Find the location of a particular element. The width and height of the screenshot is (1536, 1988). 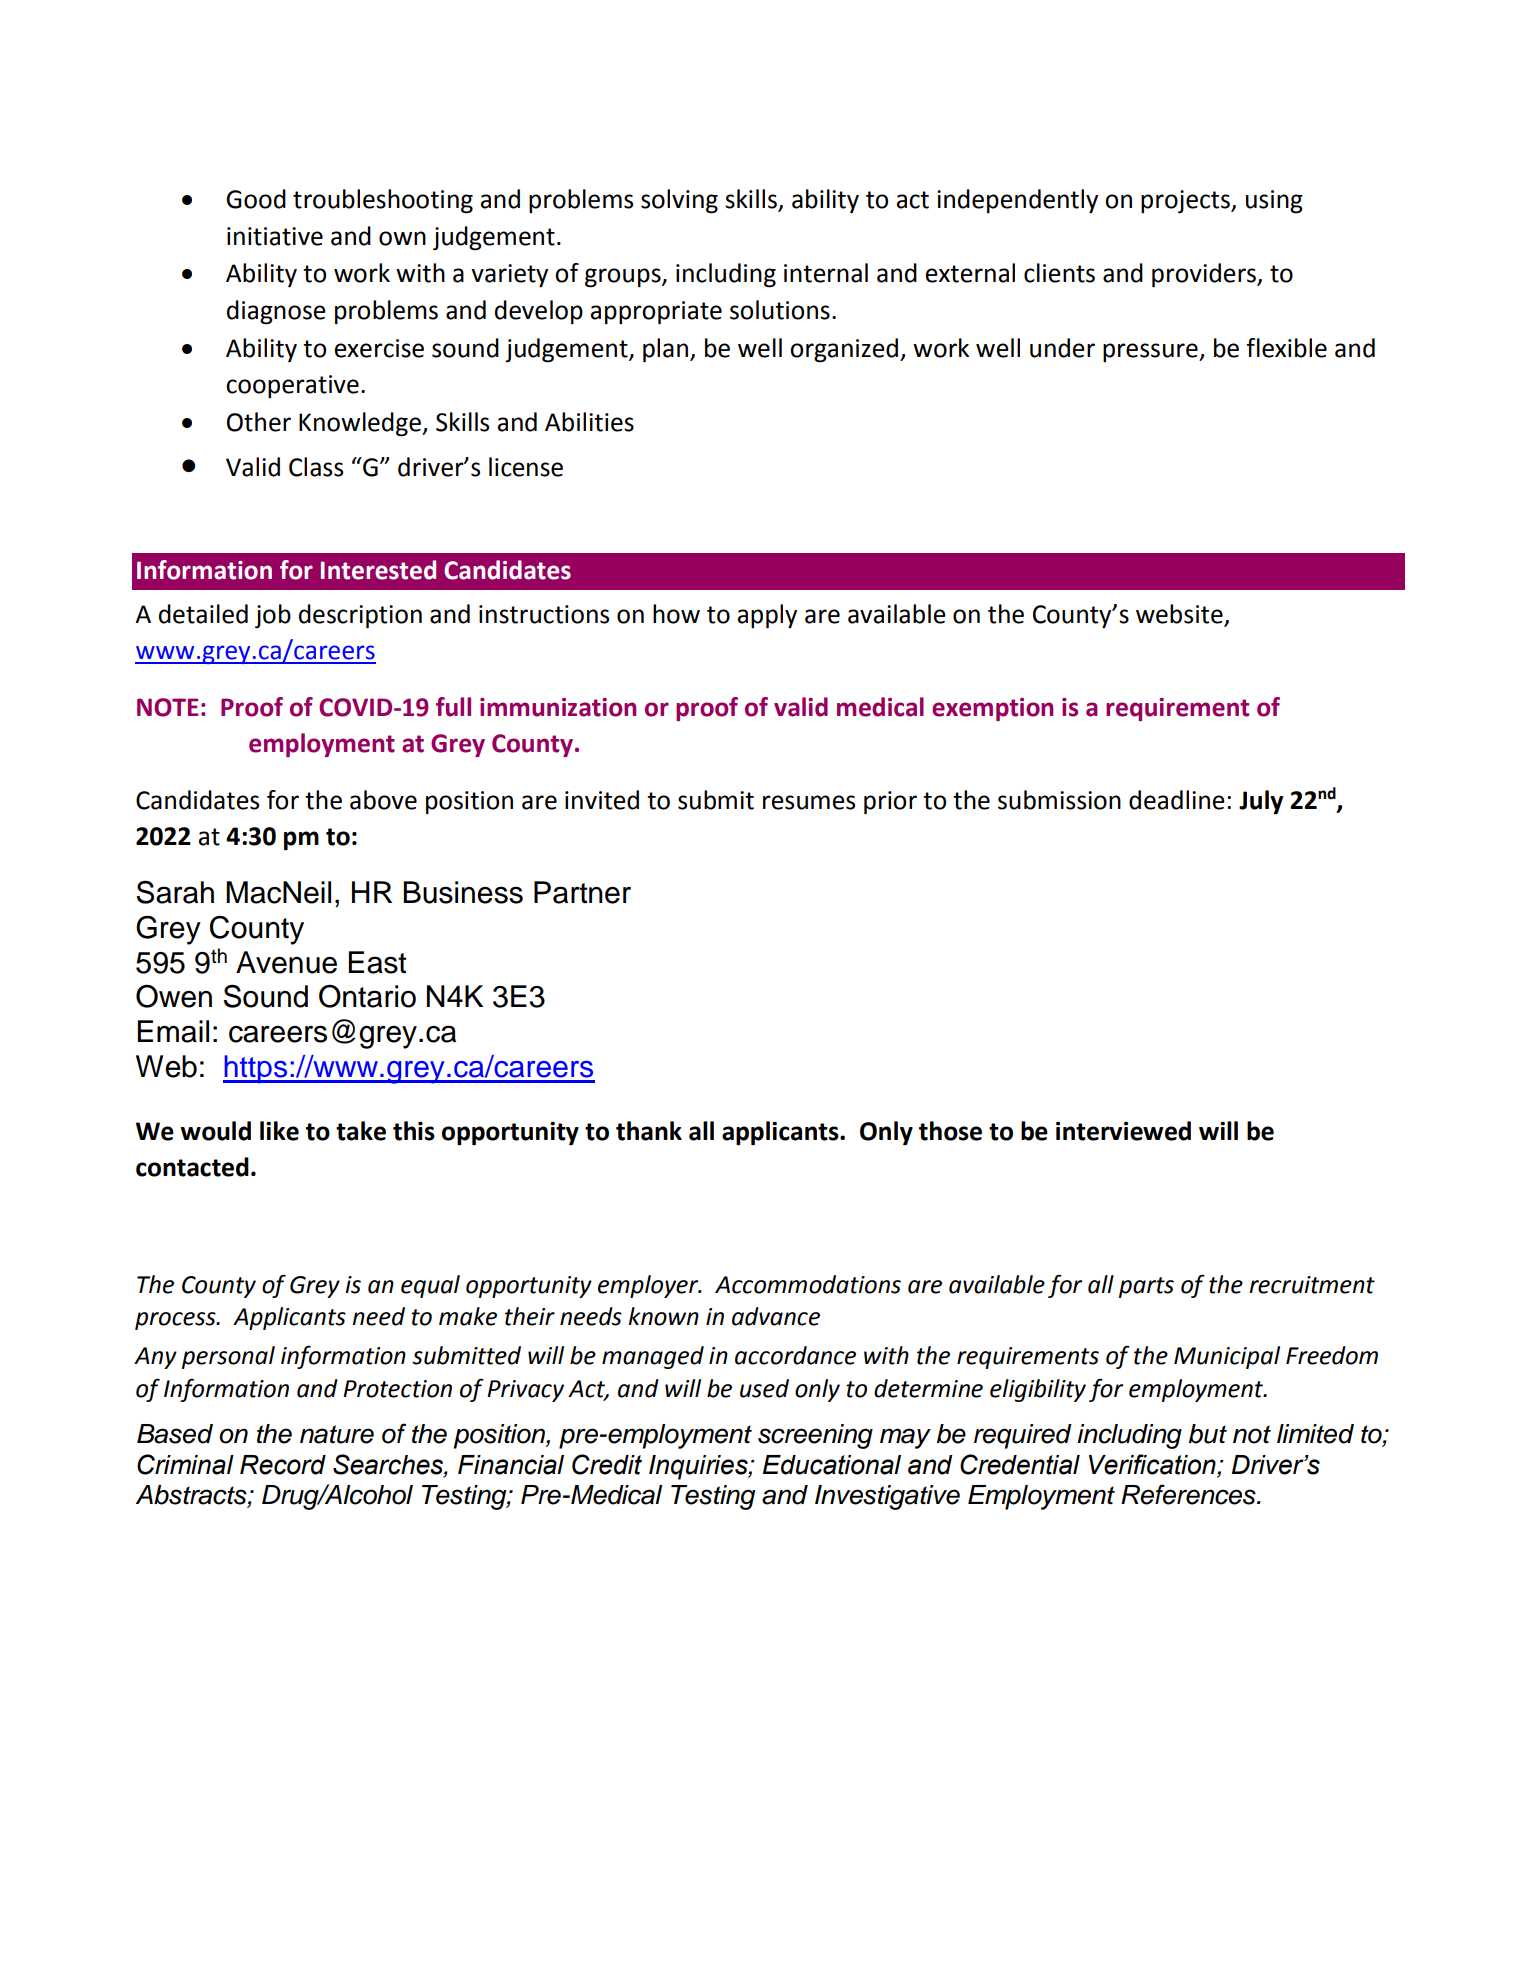

screening is located at coordinates (815, 1436).
